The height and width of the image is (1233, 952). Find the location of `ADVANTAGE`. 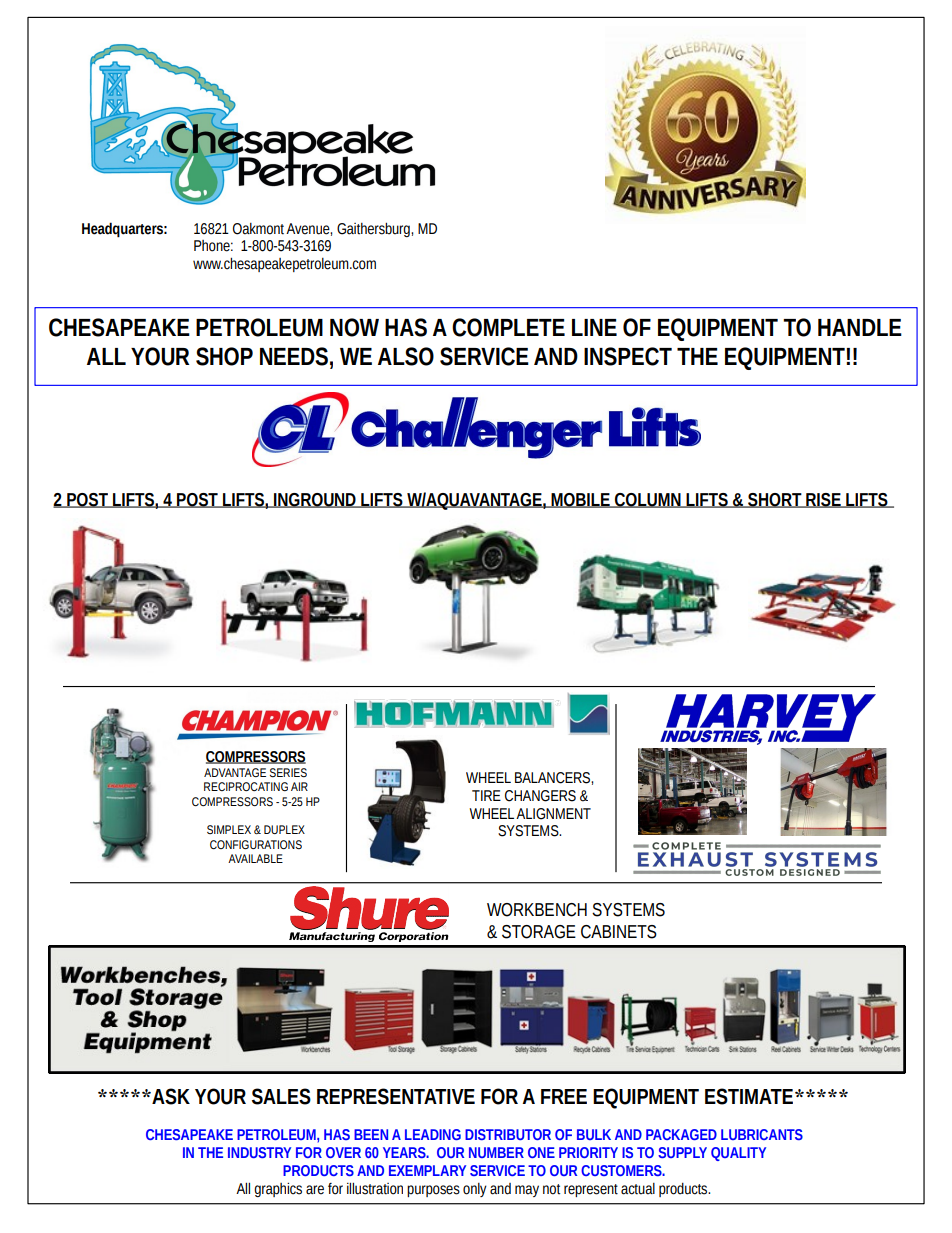

ADVANTAGE is located at coordinates (235, 772).
